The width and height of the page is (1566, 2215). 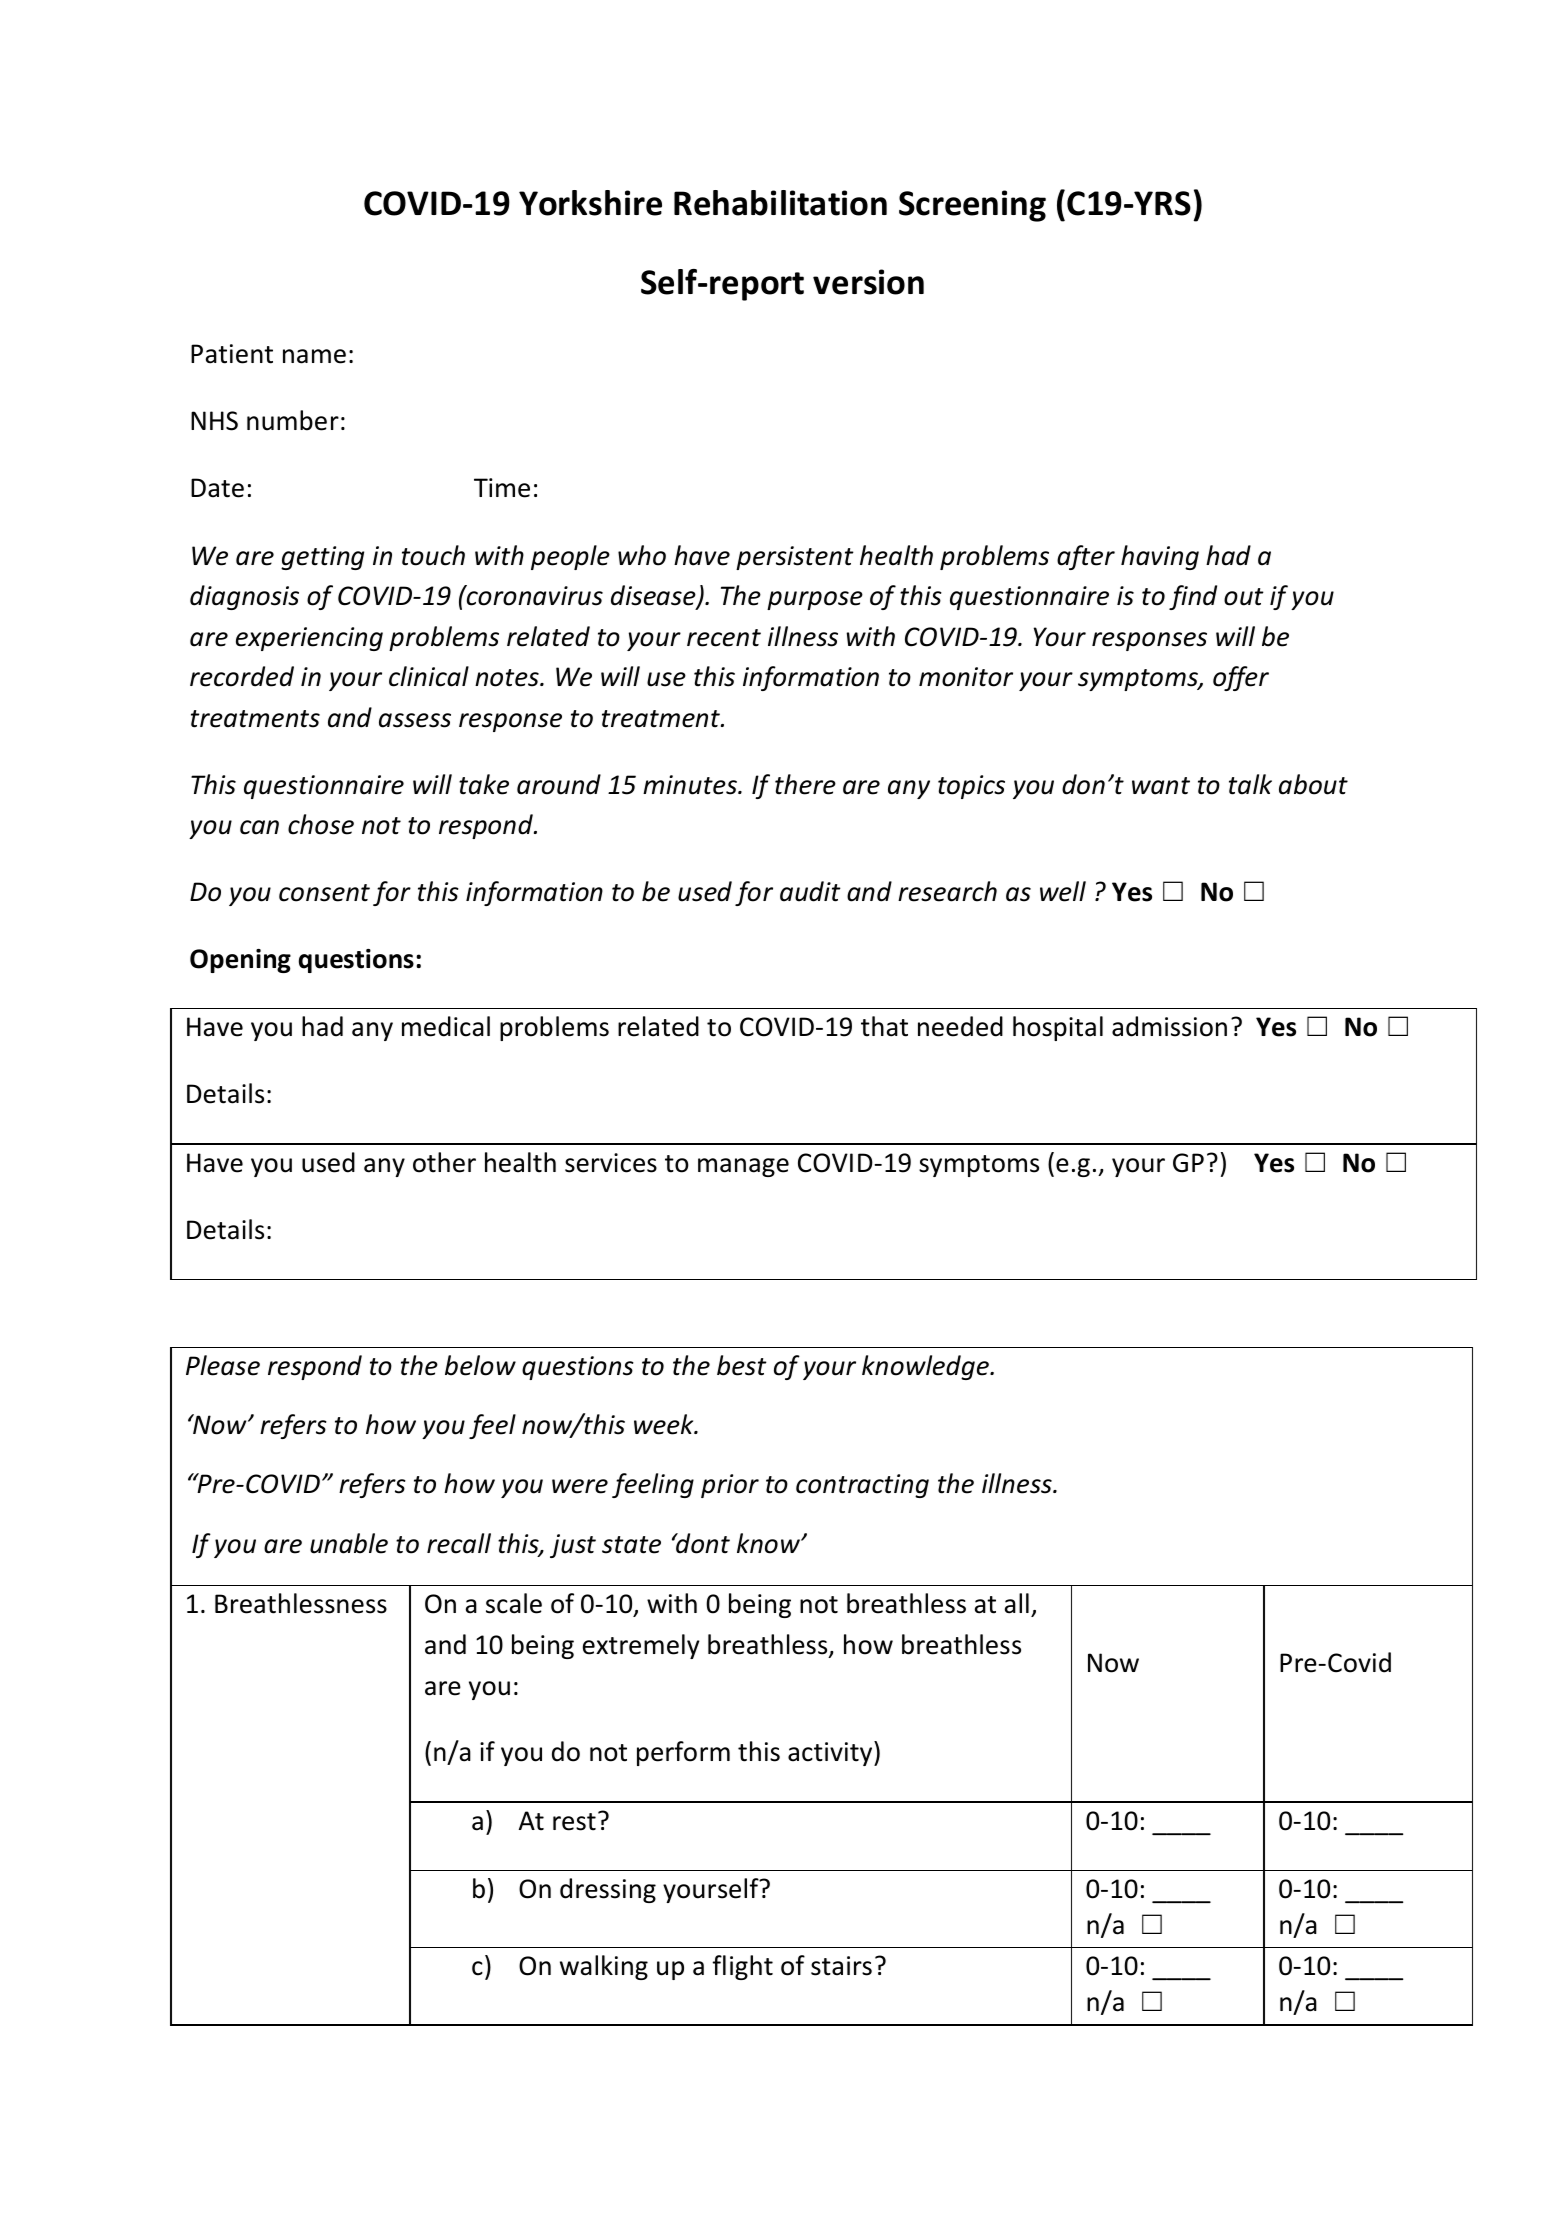 What do you see at coordinates (972, 206) in the page?
I see `Screening` at bounding box center [972, 206].
